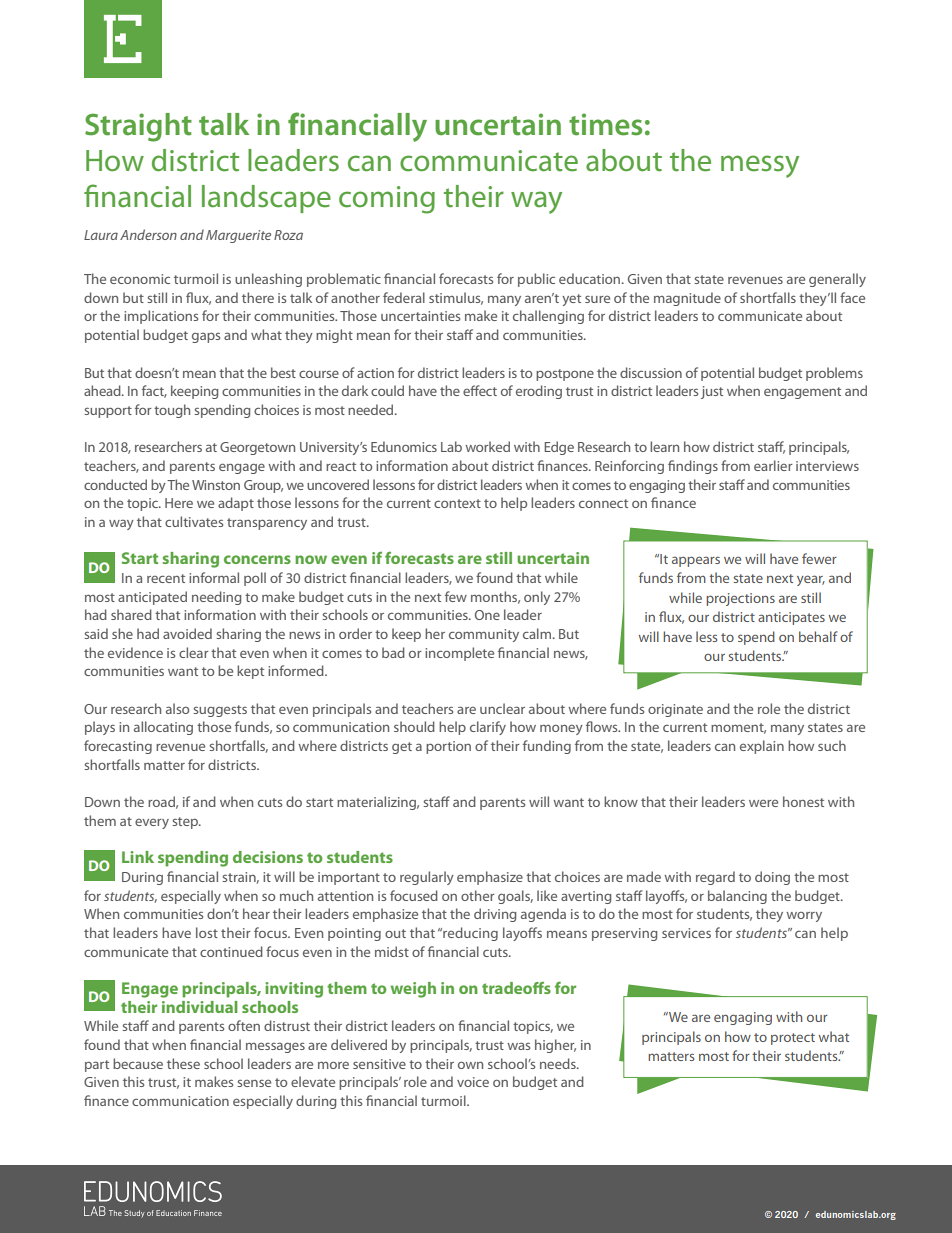 Image resolution: width=952 pixels, height=1233 pixels. Describe the element at coordinates (760, 166) in the screenshot. I see `messy` at that location.
